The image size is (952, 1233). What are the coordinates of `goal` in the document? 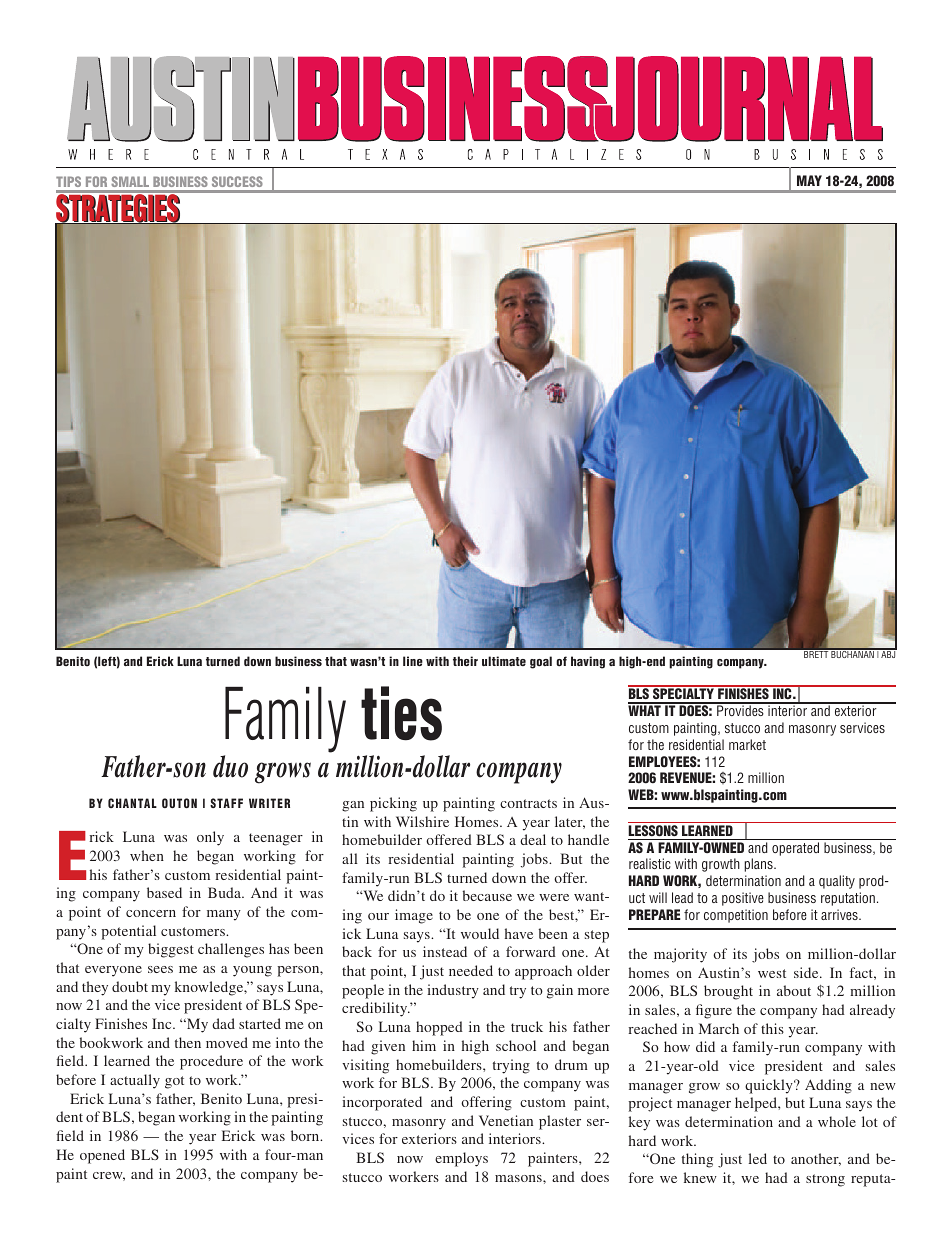 It's located at (541, 662).
